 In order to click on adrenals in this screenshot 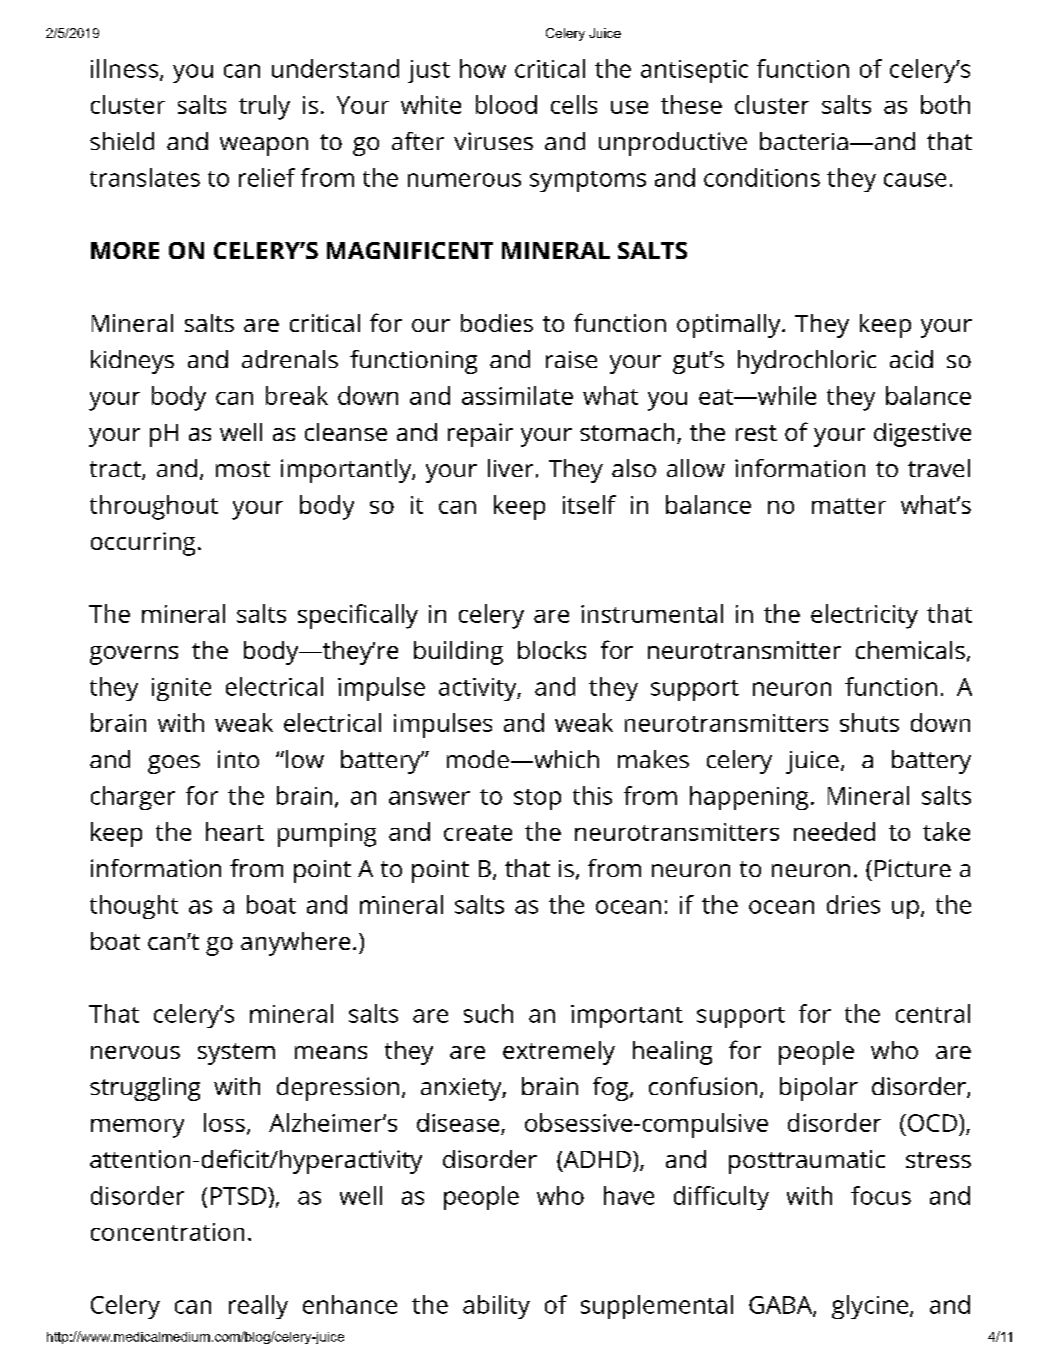, I will do `click(290, 359)`.
